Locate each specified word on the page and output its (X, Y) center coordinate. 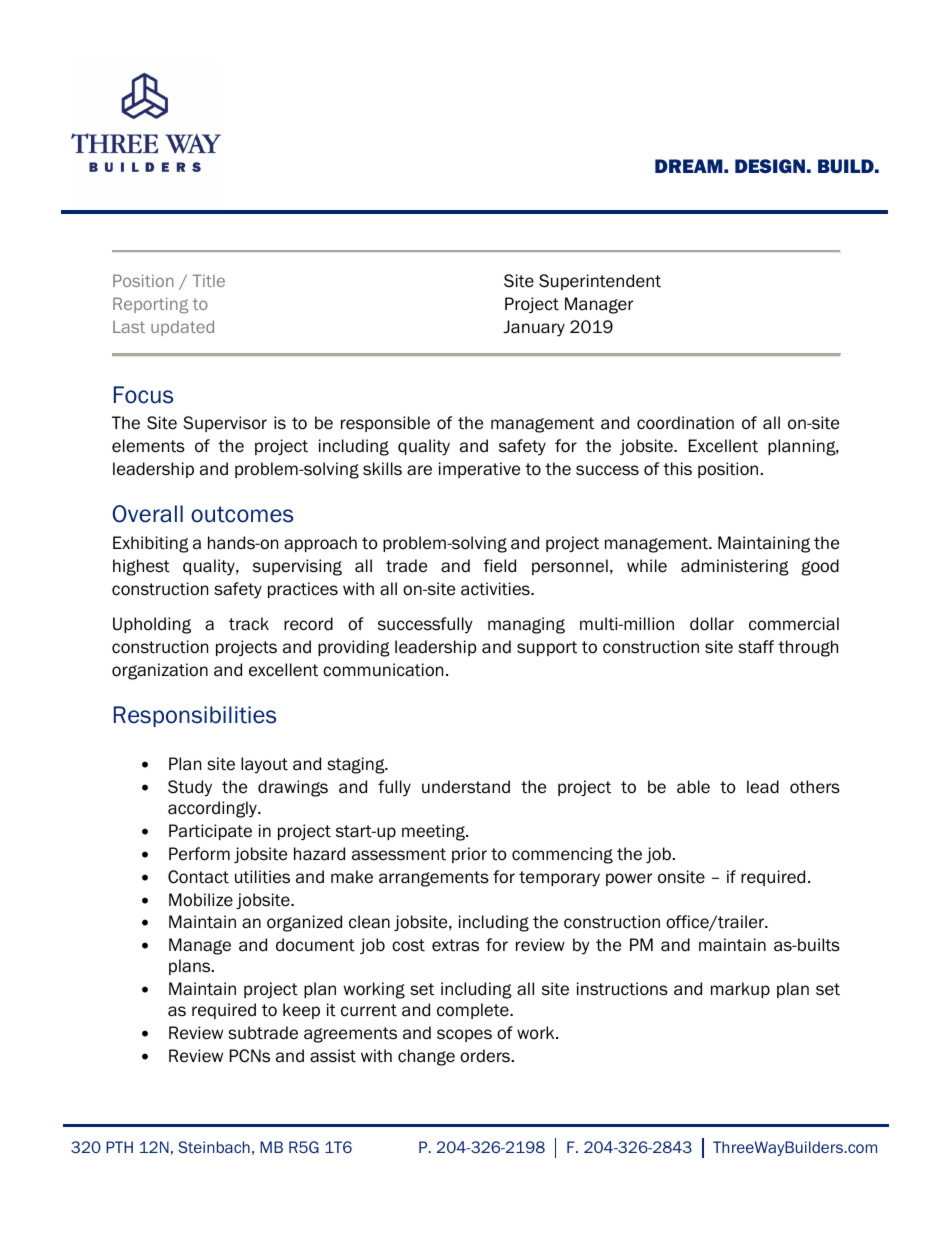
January (534, 328)
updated (182, 328)
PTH (119, 1147)
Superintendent (600, 282)
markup (740, 990)
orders (485, 1056)
